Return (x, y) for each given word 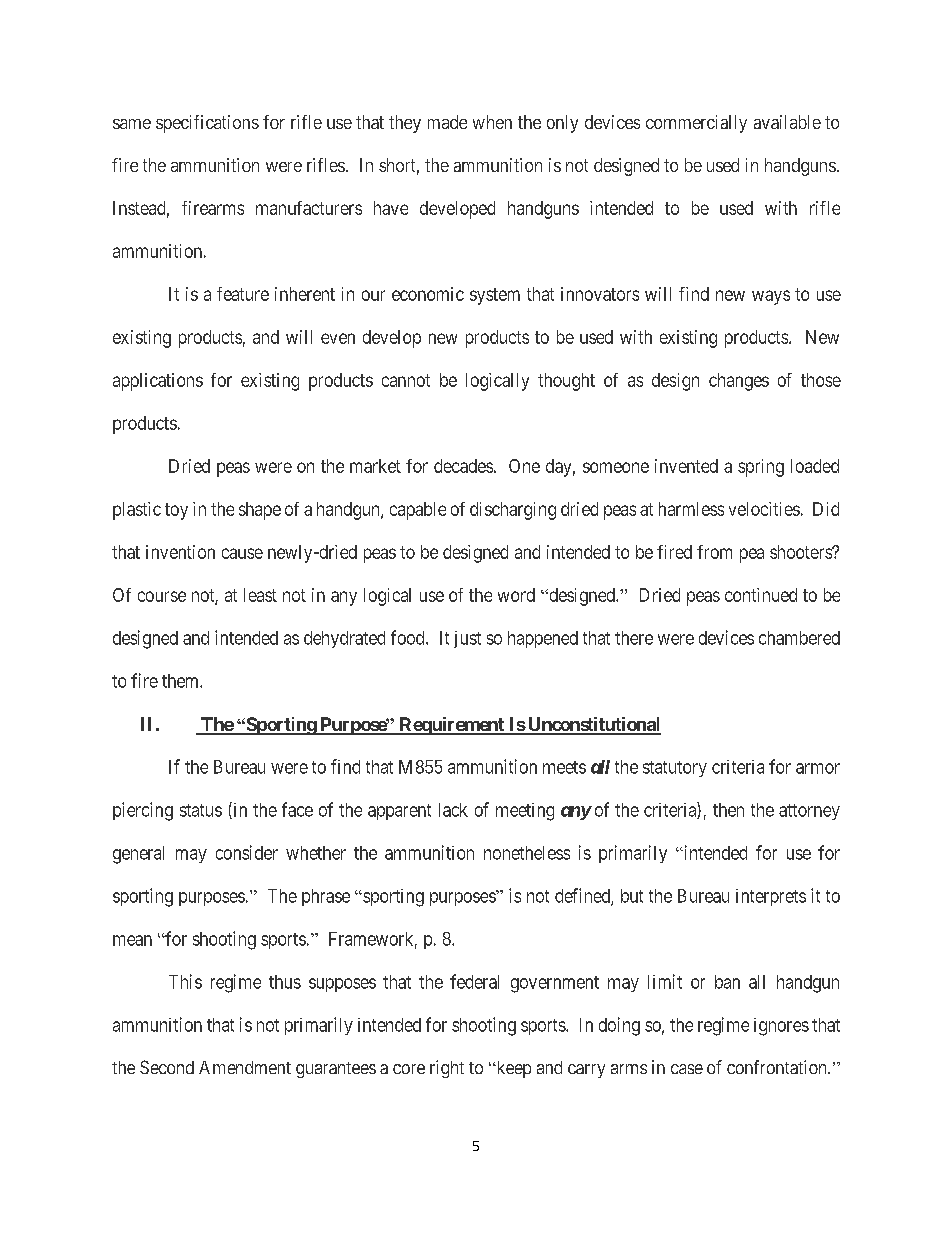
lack (453, 810)
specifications (207, 124)
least (260, 595)
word (516, 595)
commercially (696, 124)
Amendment (245, 1067)
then (728, 810)
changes (739, 382)
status (201, 810)
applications (158, 382)
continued (761, 595)
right (447, 1069)
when (492, 122)
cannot (406, 380)
